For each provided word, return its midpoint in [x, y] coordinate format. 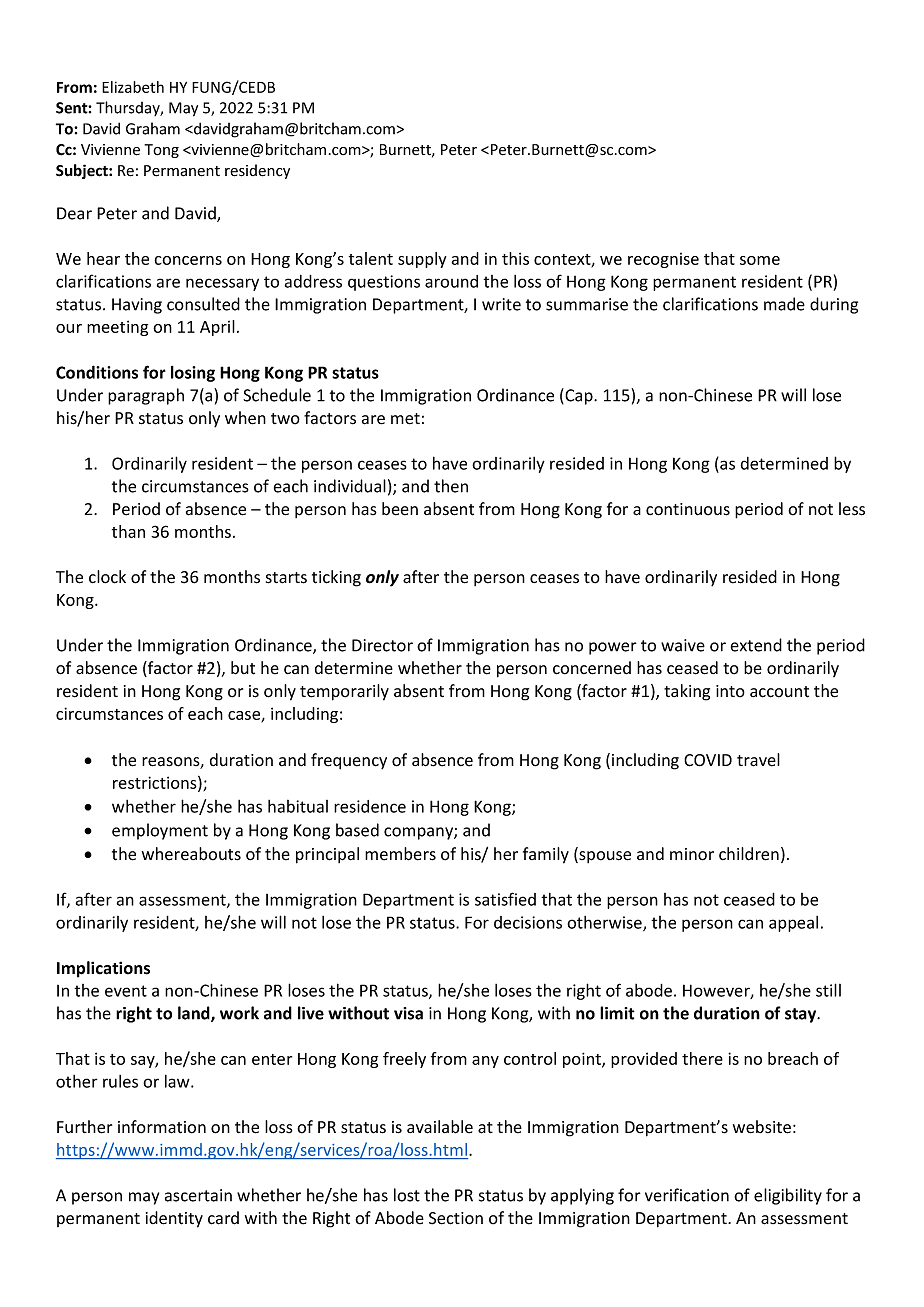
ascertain [198, 1195]
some [760, 260]
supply [422, 260]
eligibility [788, 1196]
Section [456, 1218]
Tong [161, 151]
